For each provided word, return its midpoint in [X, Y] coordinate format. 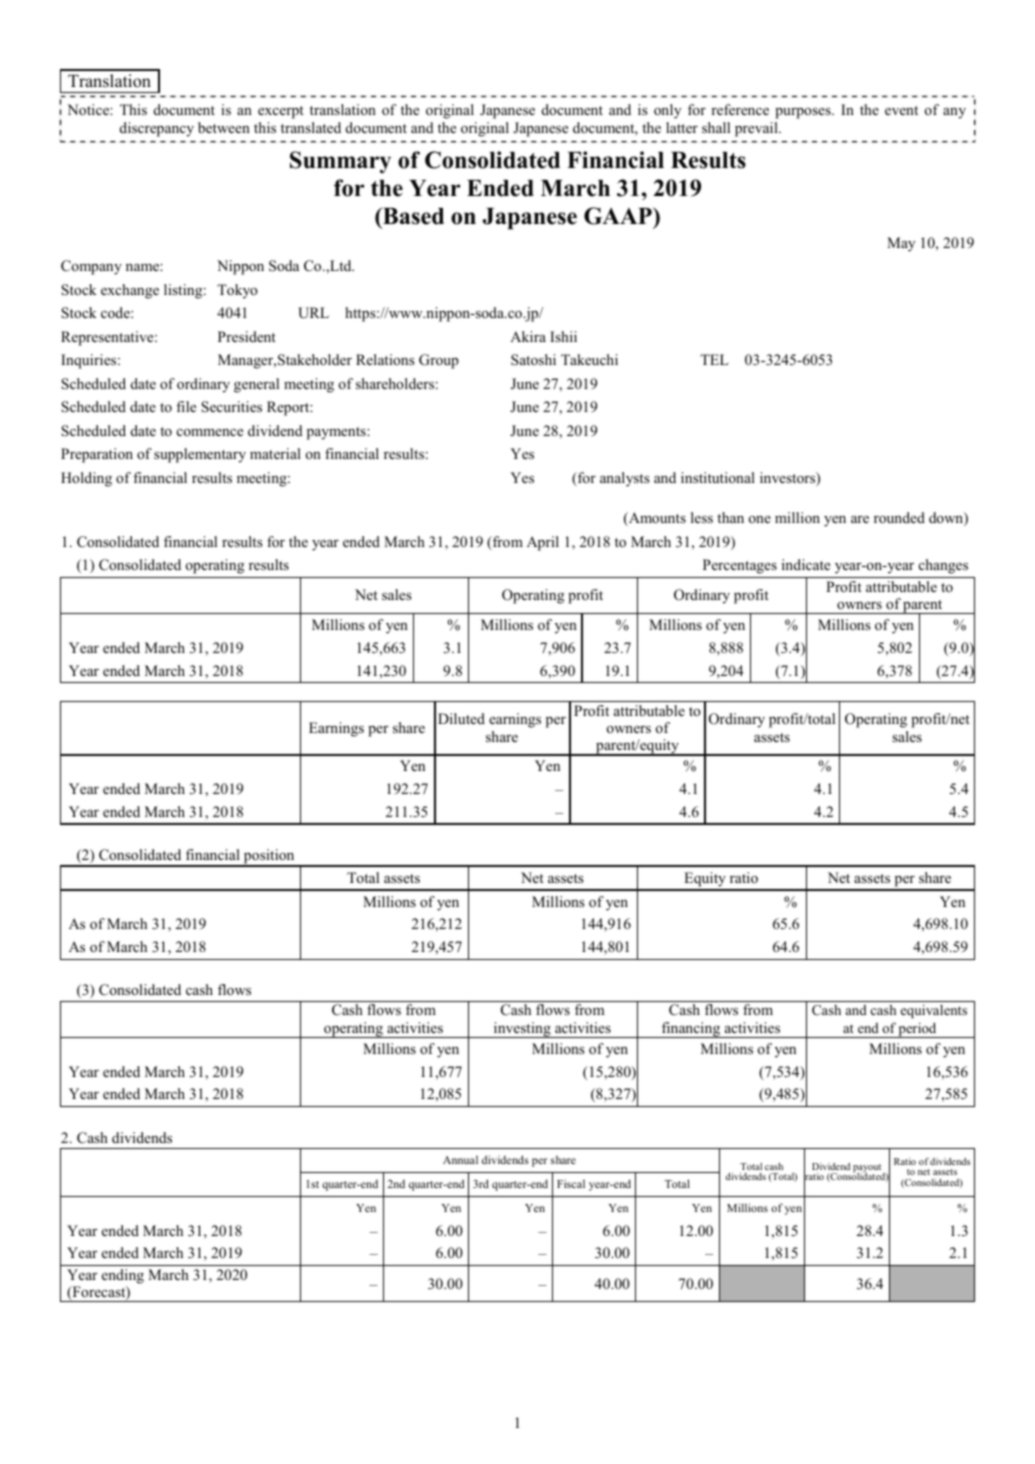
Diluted [461, 718]
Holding [86, 479]
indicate [806, 564]
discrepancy [157, 129]
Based [412, 216]
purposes [804, 113]
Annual [460, 1160]
